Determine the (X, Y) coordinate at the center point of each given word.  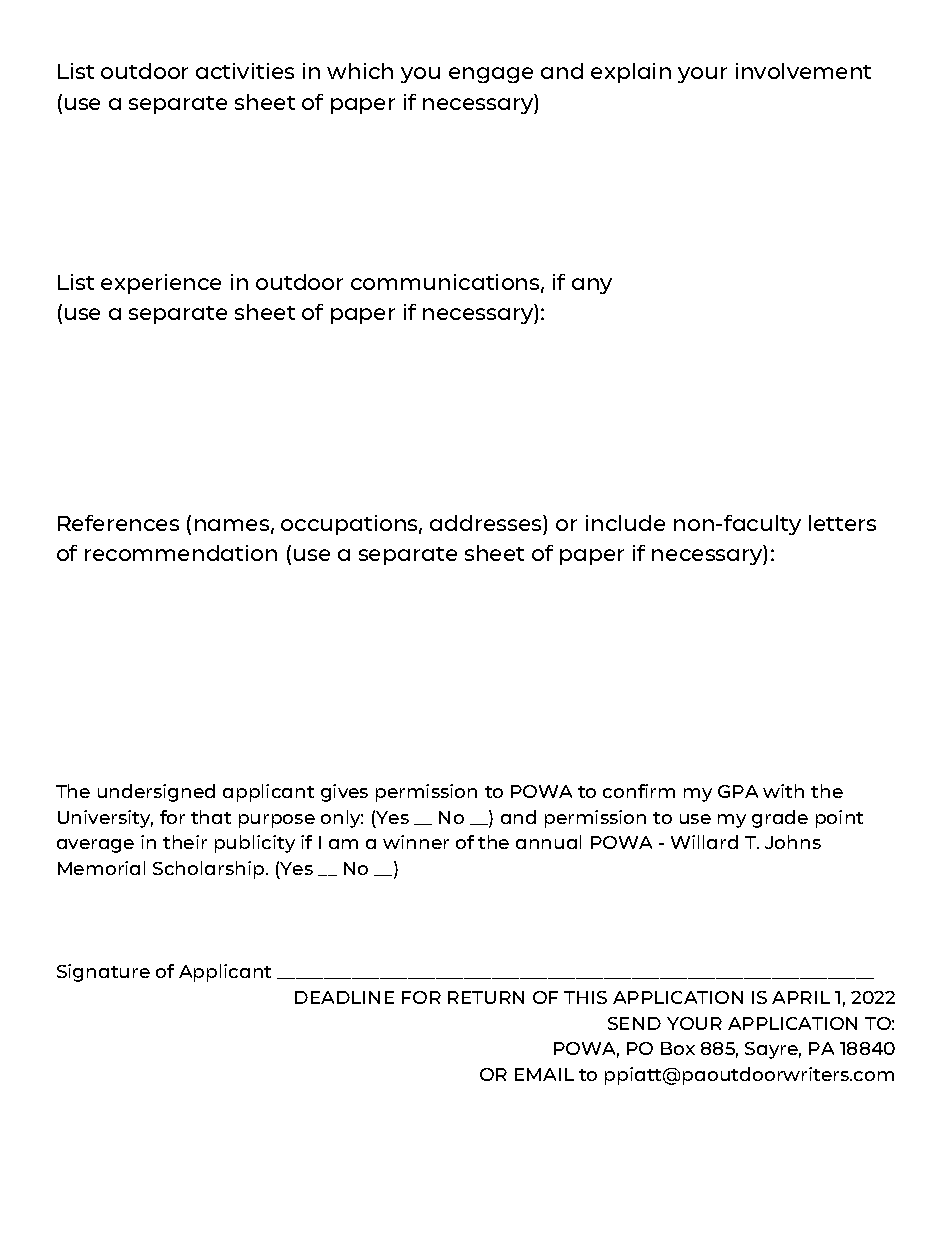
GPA (738, 791)
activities (245, 71)
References (118, 523)
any (592, 286)
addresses (487, 523)
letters (842, 523)
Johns (793, 842)
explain (631, 73)
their (185, 842)
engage (491, 75)
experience (161, 284)
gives (344, 793)
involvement (803, 71)
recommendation (181, 553)
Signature (103, 973)
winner (416, 842)
